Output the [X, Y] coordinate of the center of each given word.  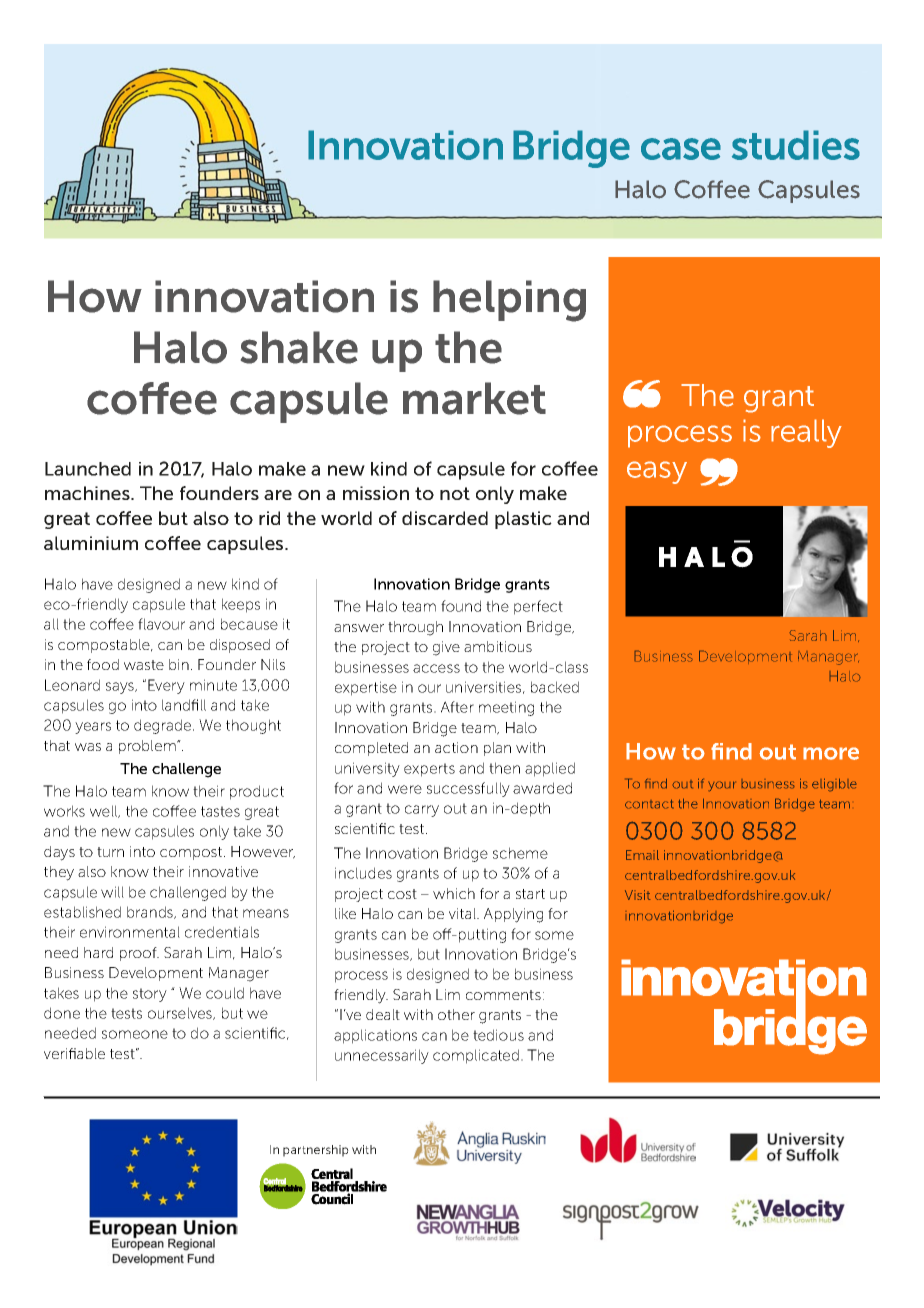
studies [796, 145]
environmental [130, 932]
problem [148, 747]
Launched [88, 469]
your [722, 786]
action [456, 747]
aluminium [91, 543]
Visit [638, 895]
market [474, 398]
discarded [445, 518]
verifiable [74, 1053]
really [806, 433]
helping [509, 301]
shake [299, 347]
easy [657, 472]
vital [463, 913]
